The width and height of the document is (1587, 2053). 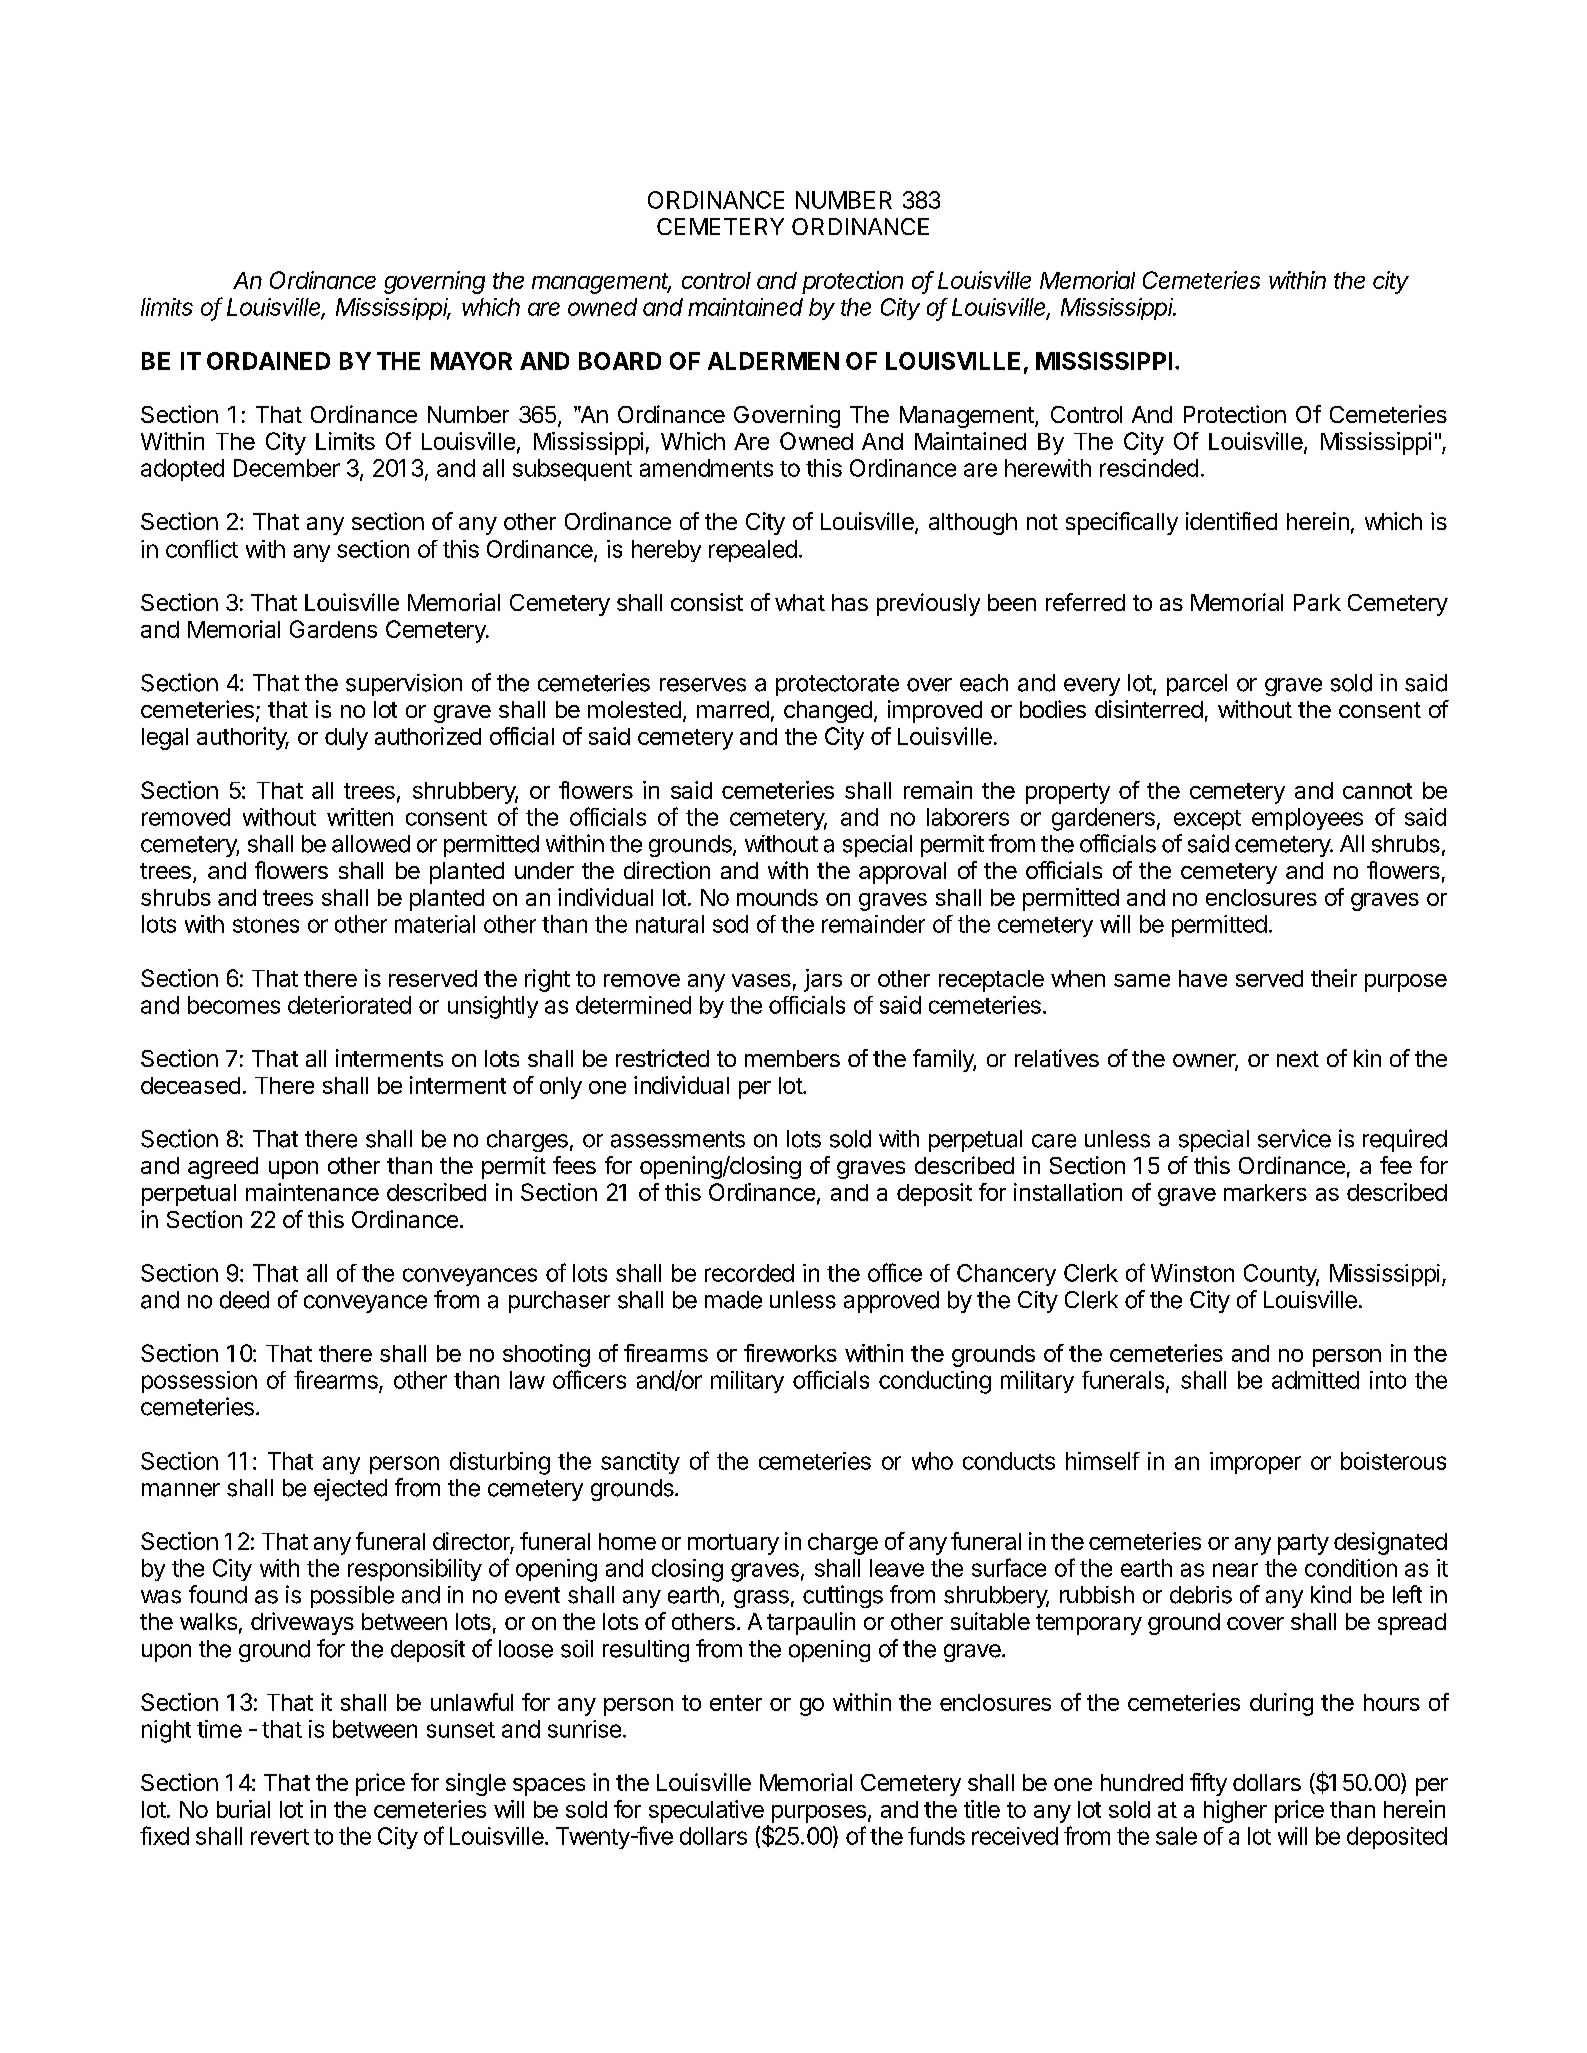 What do you see at coordinates (243, 1809) in the document?
I see `burial` at bounding box center [243, 1809].
